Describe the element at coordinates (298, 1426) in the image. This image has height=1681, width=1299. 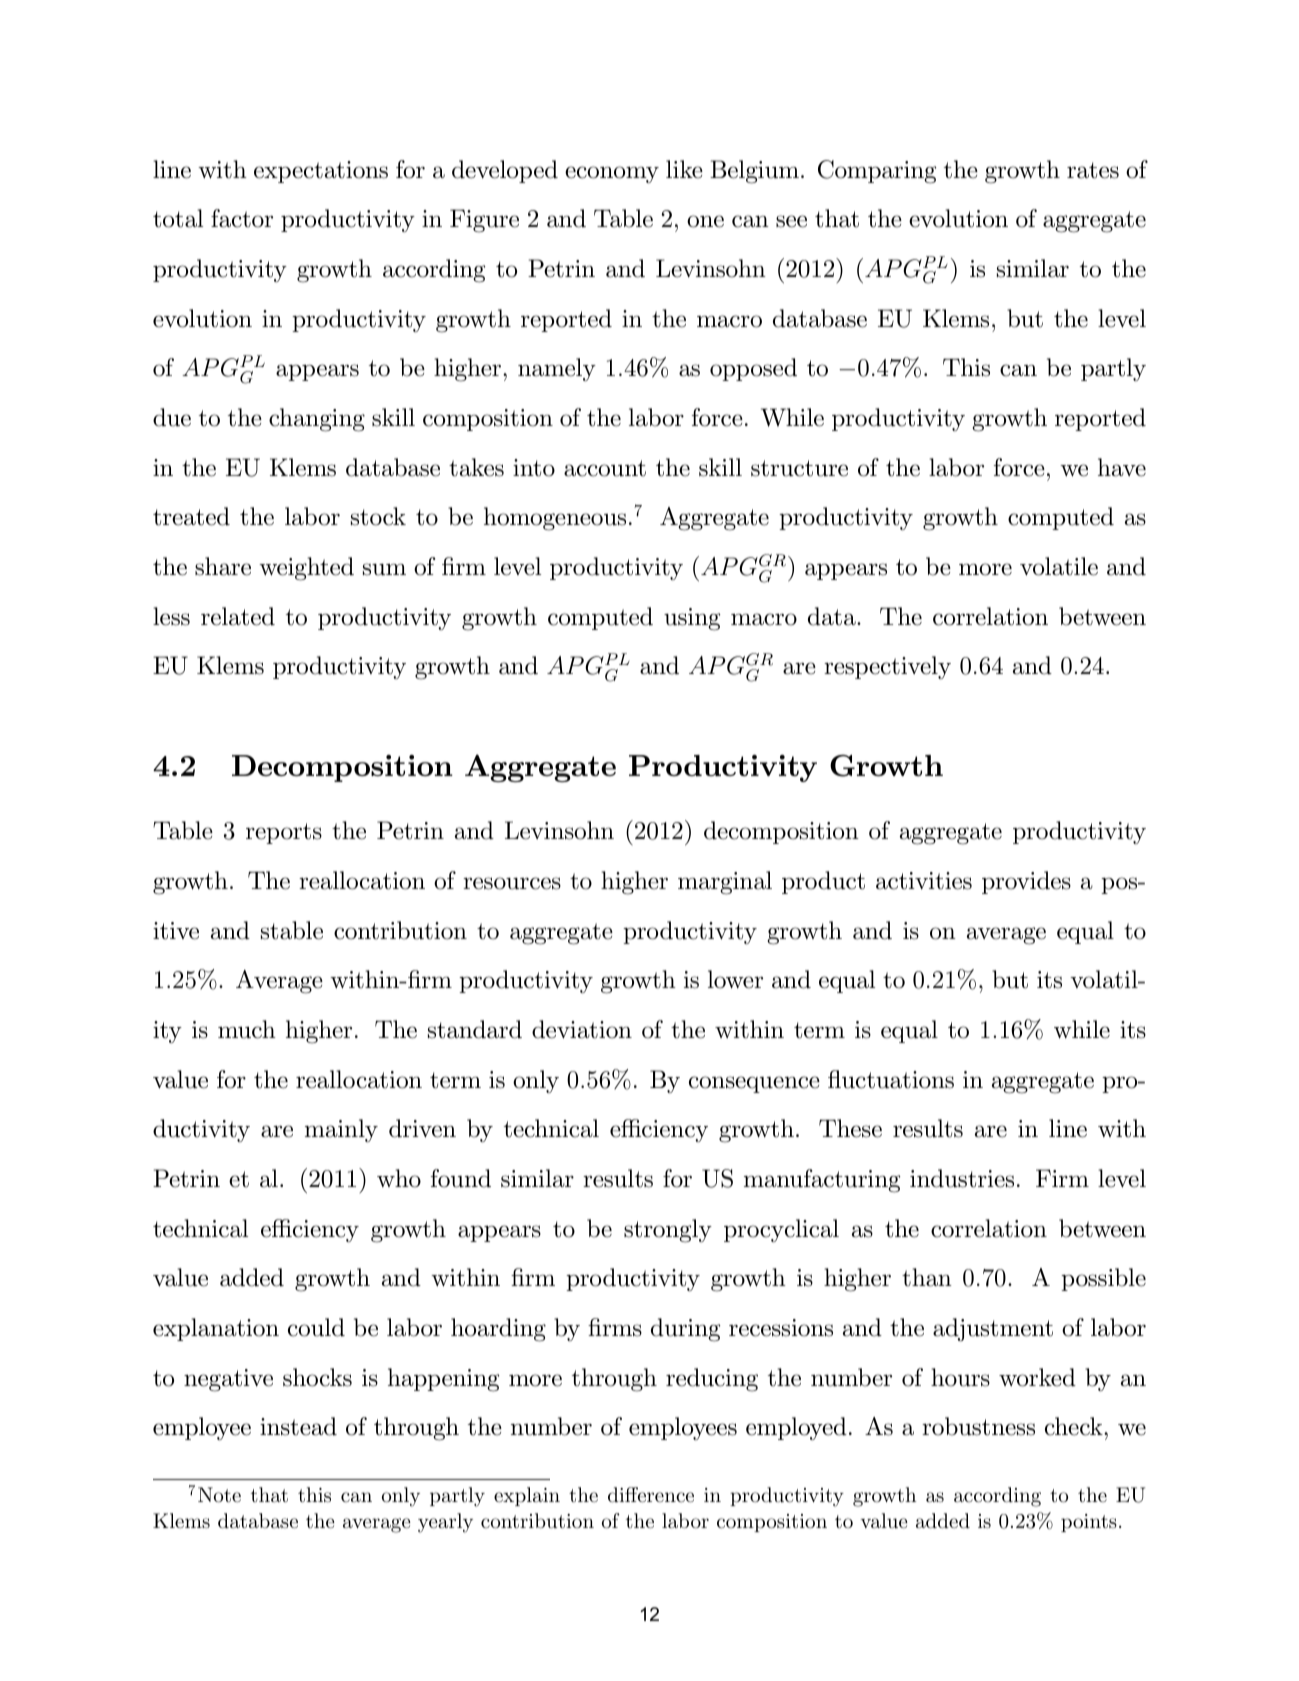
I see `instead` at that location.
